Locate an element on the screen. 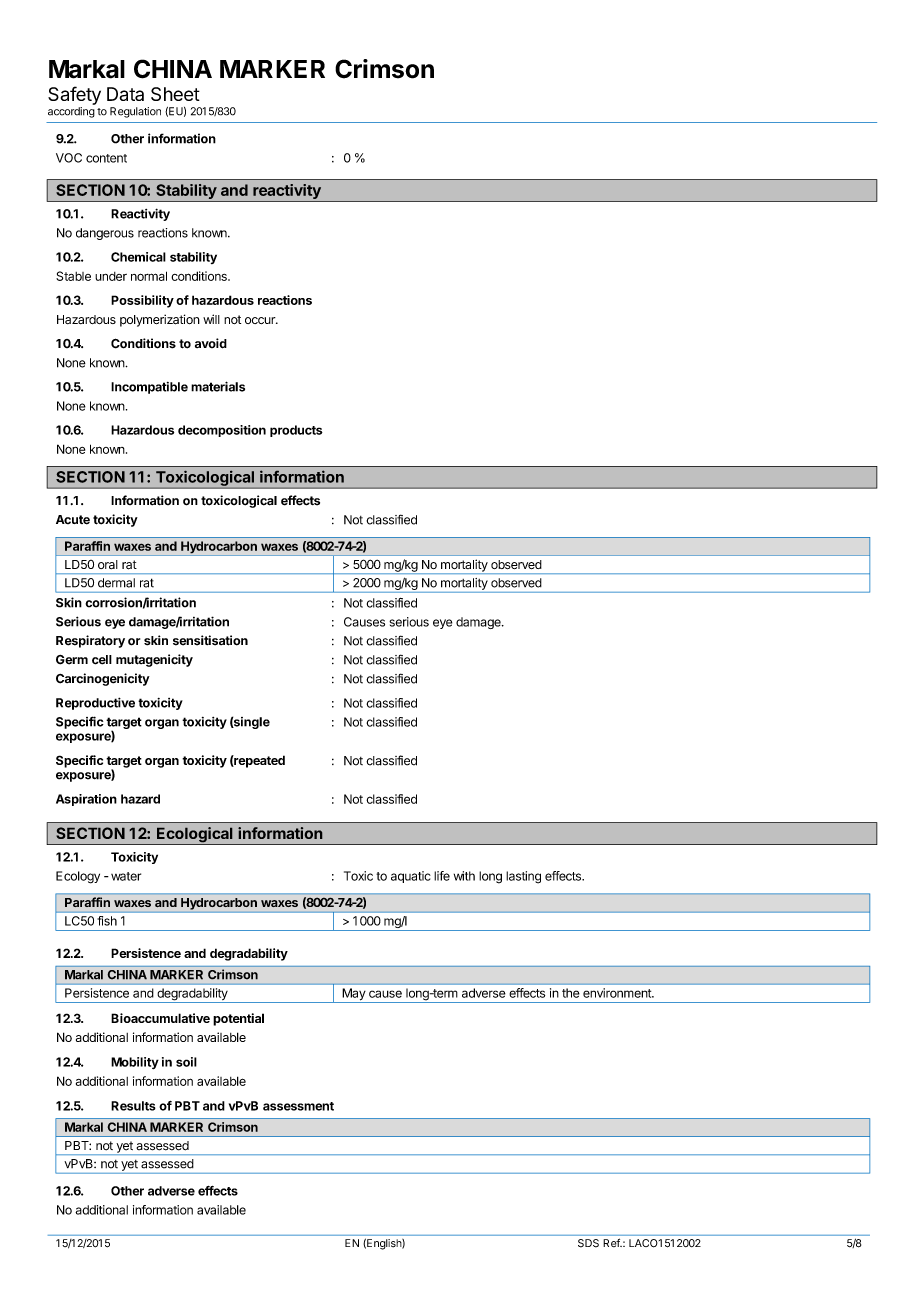 The image size is (924, 1308). Results is located at coordinates (133, 1106).
